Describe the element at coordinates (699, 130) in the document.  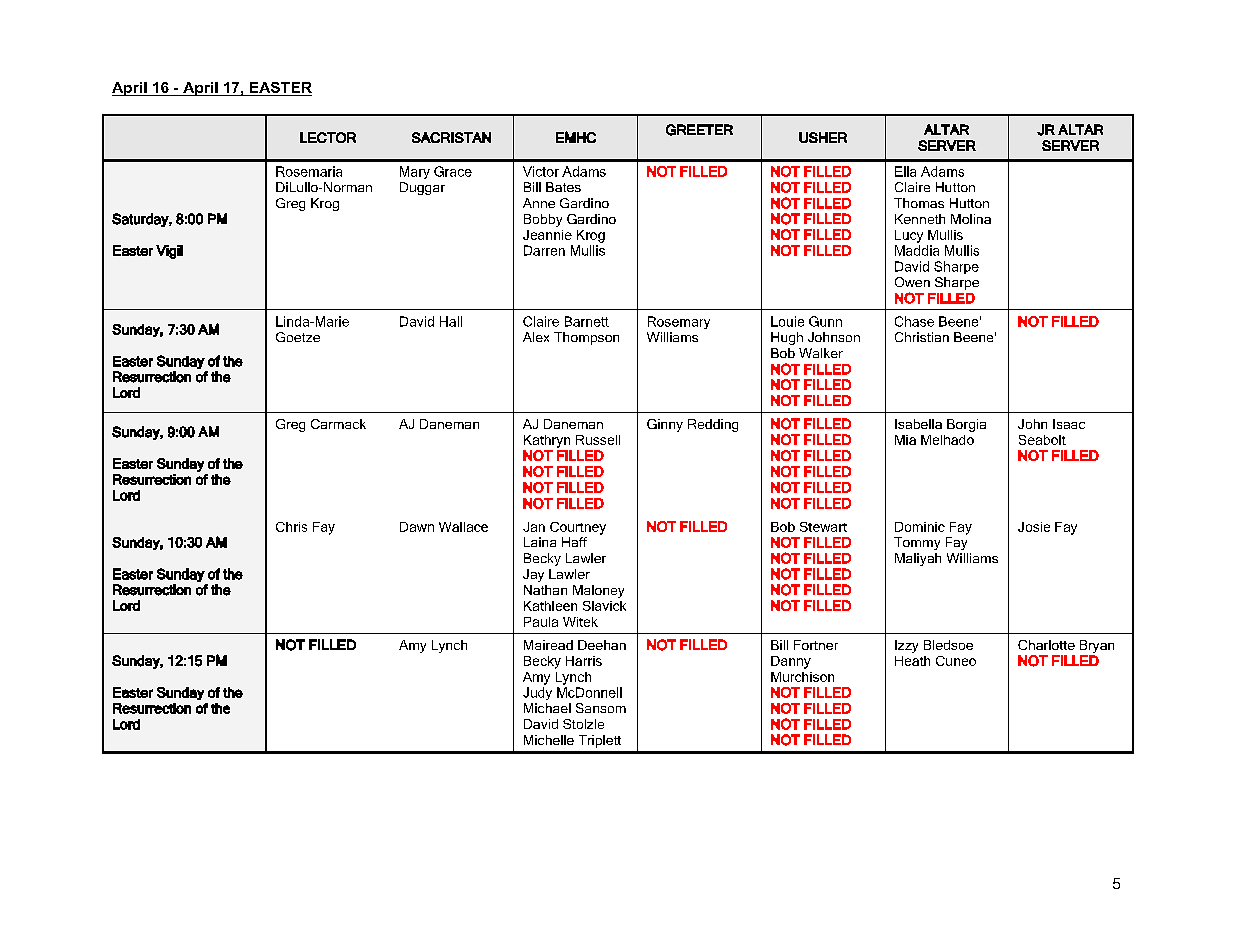
I see `GREETER` at that location.
